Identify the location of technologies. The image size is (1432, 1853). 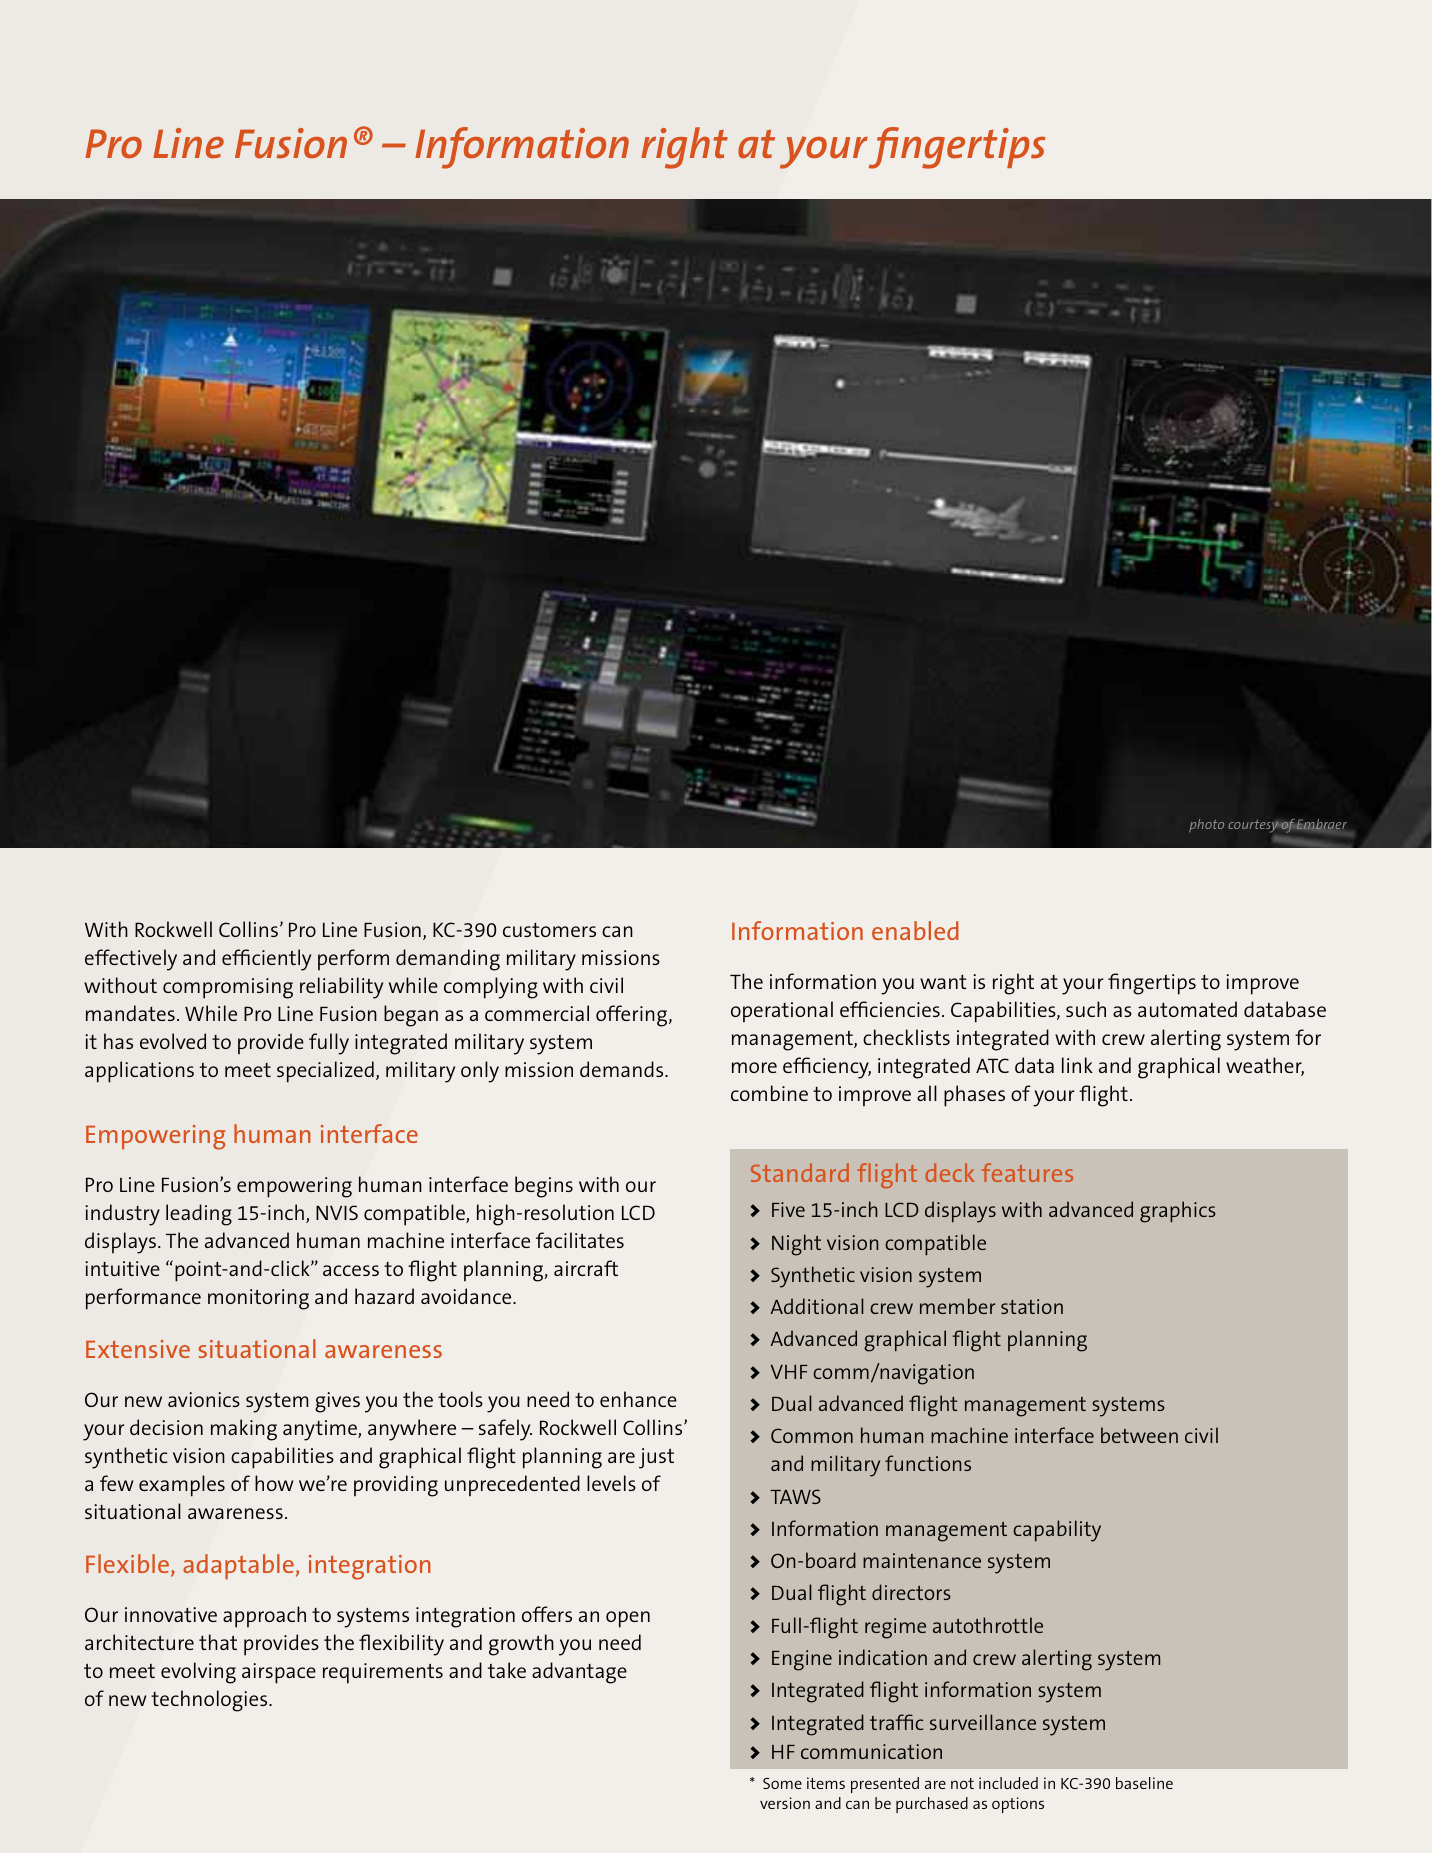
(210, 1701).
